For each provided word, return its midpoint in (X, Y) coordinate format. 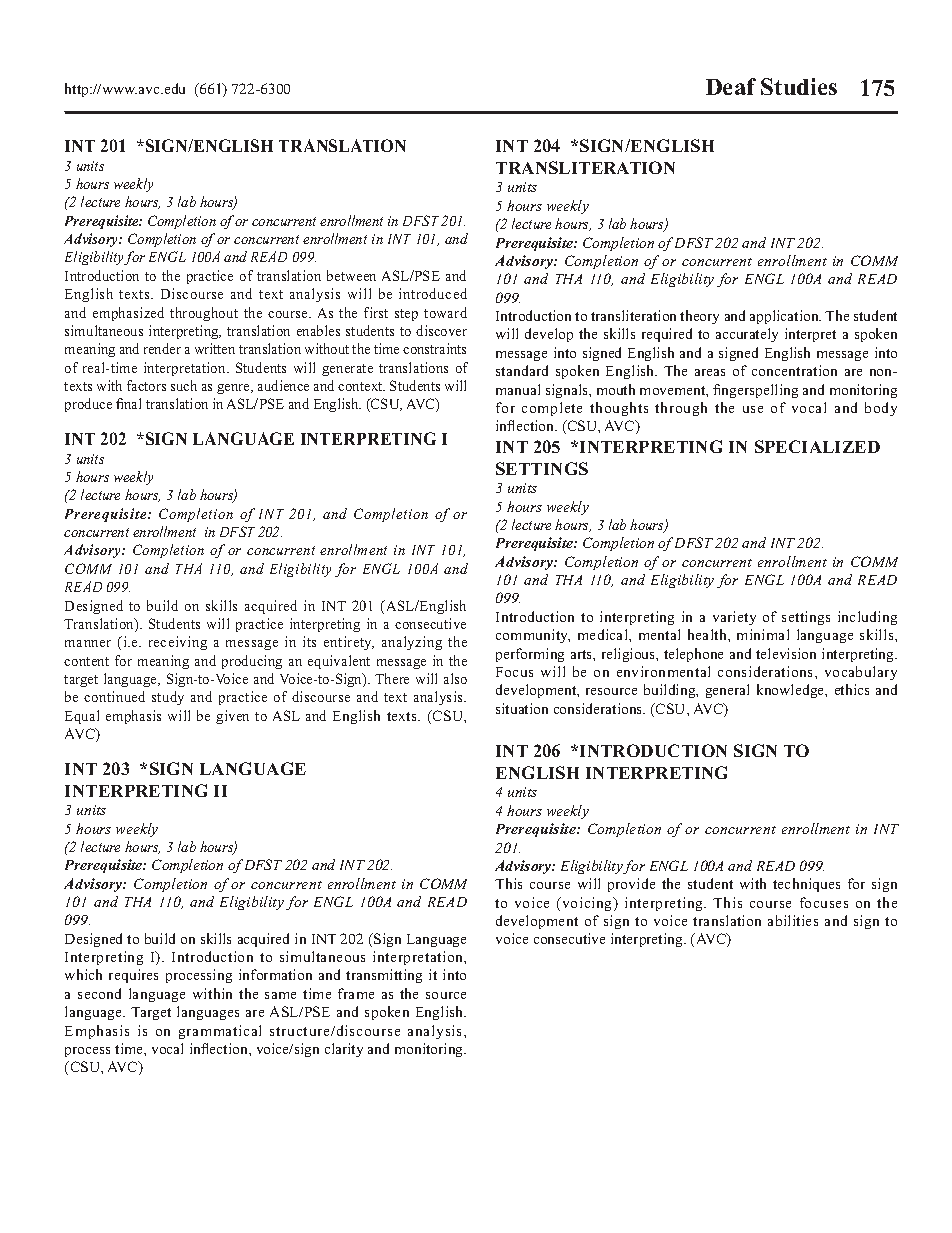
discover (441, 330)
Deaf (731, 86)
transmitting (384, 976)
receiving (178, 643)
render (162, 348)
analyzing (412, 643)
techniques (806, 885)
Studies (799, 86)
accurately (747, 335)
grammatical (220, 1032)
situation (522, 708)
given (232, 717)
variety (734, 618)
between (351, 275)
